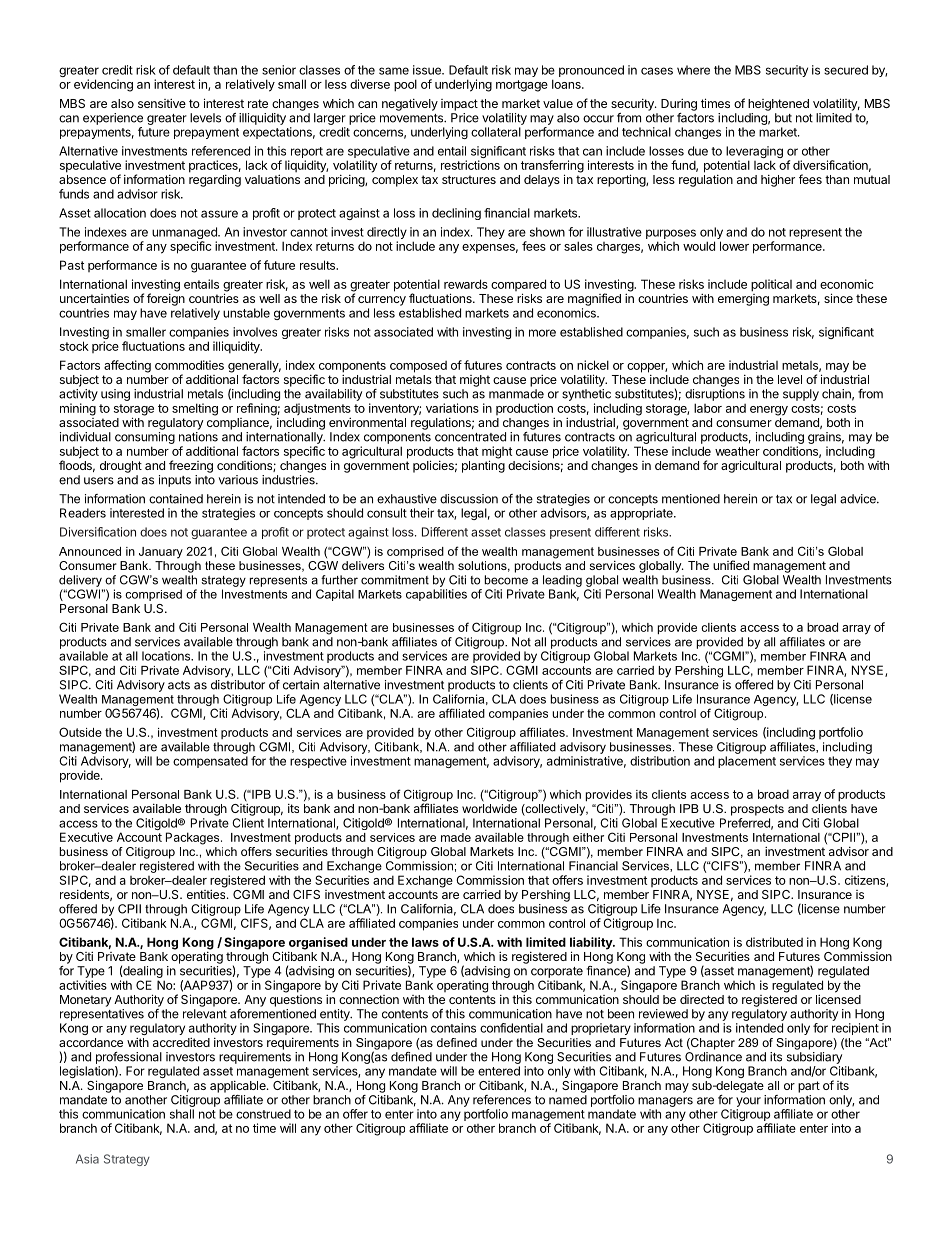 Image resolution: width=952 pixels, height=1233 pixels. Describe the element at coordinates (162, 103) in the screenshot. I see `sensitive` at that location.
